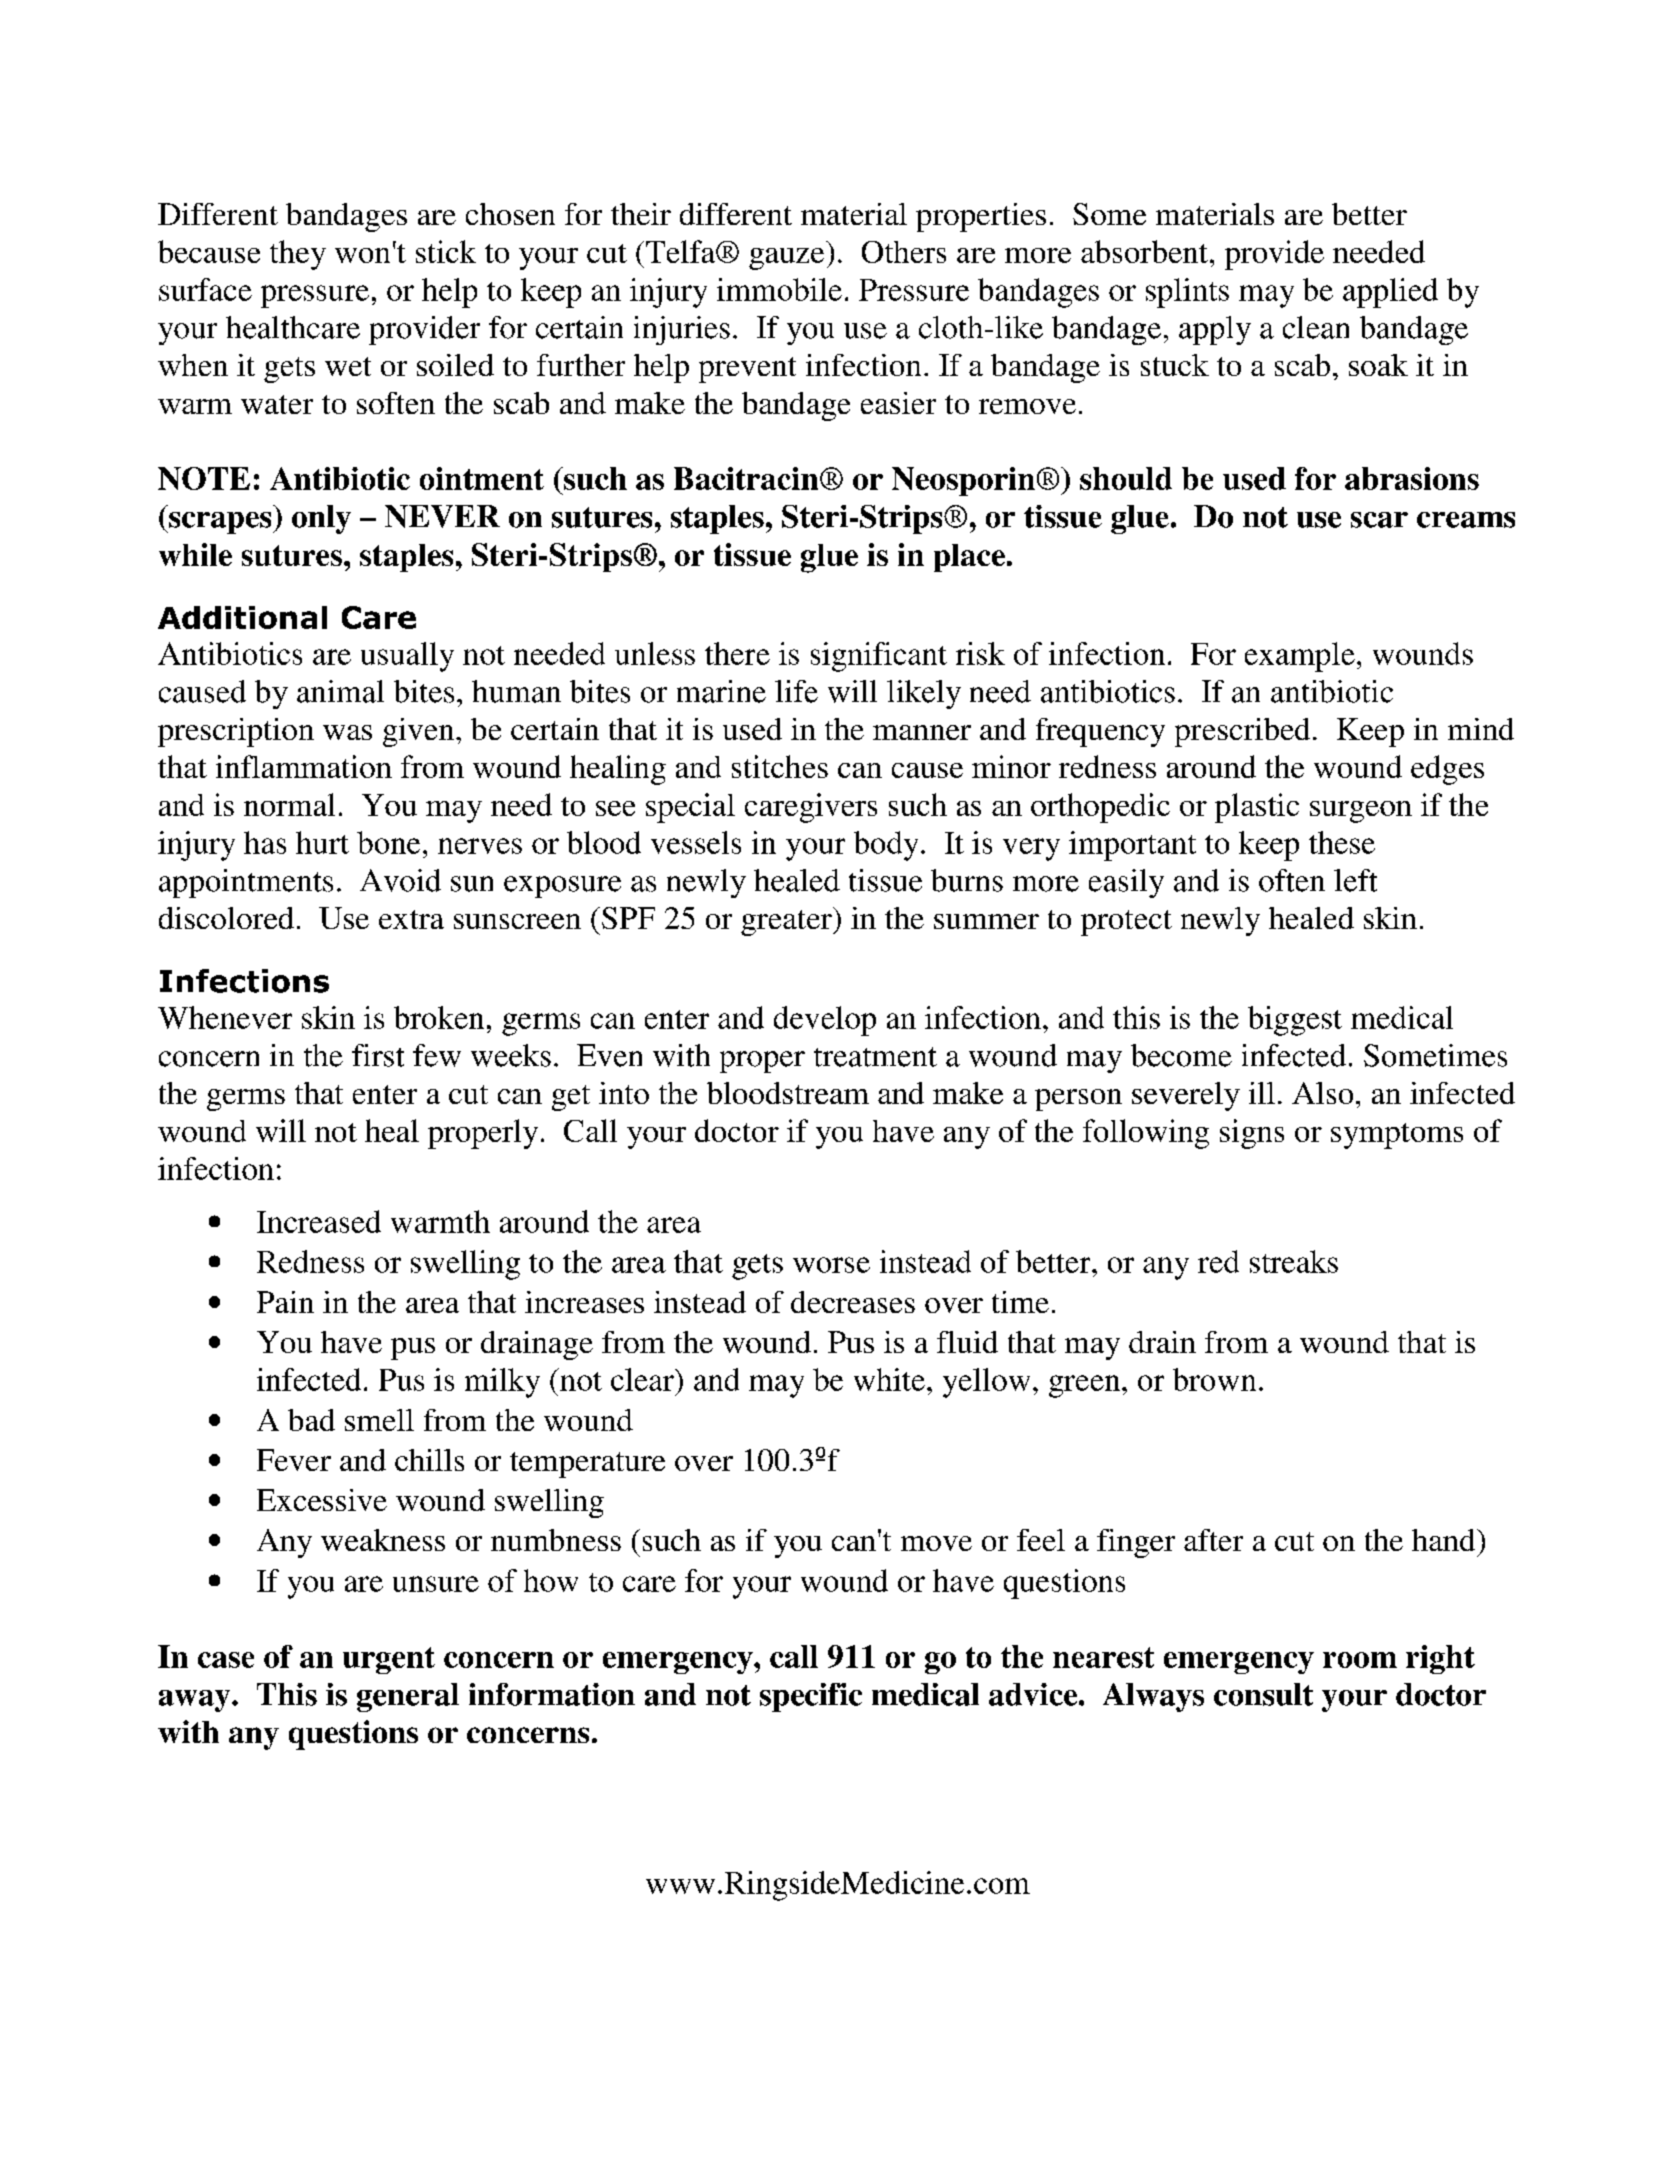 The width and height of the page is (1675, 2168). Describe the element at coordinates (347, 732) in the page. I see `was` at that location.
